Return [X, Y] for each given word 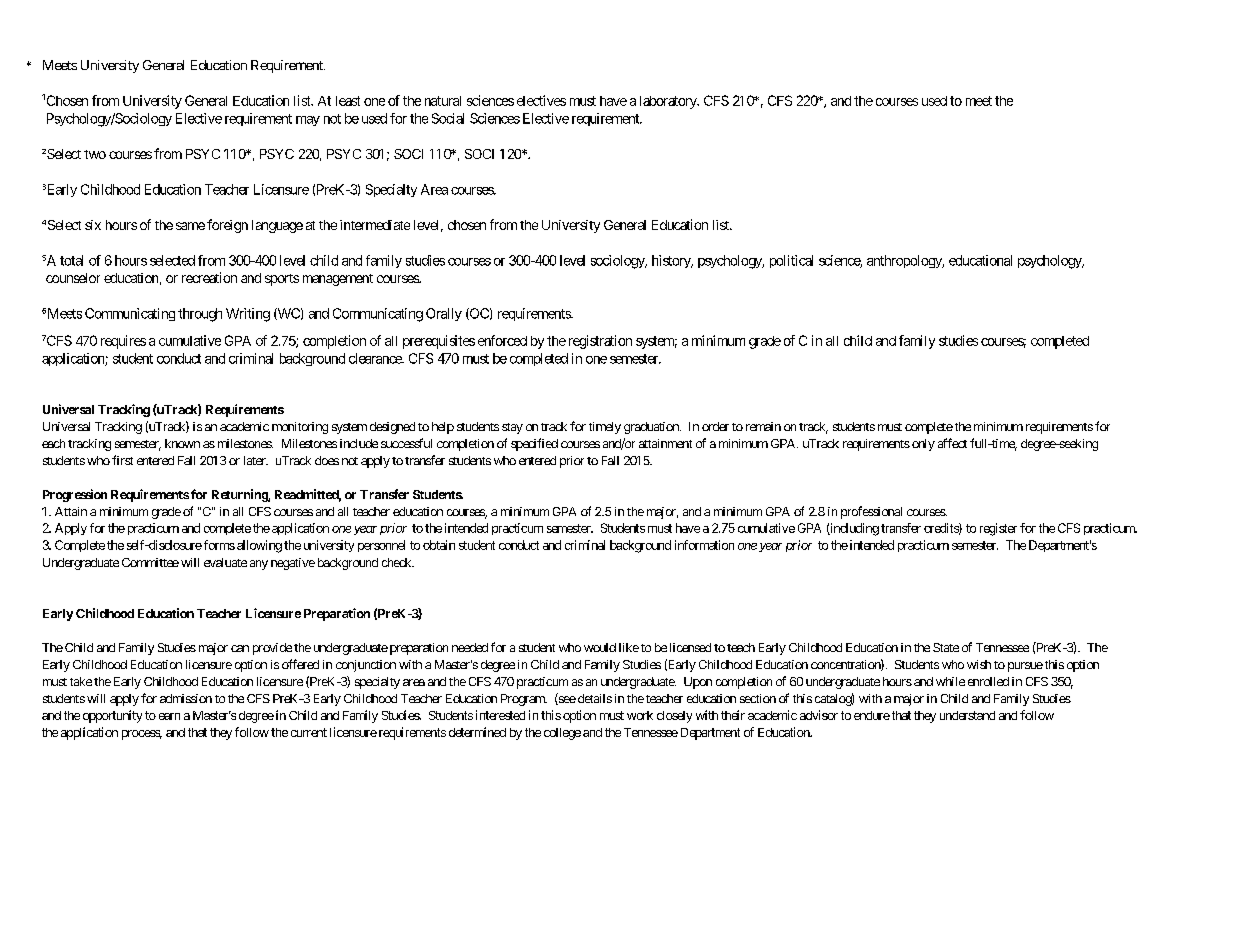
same [190, 226]
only [923, 445]
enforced [502, 340]
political [791, 261]
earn [169, 716]
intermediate [375, 225]
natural [443, 101]
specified [534, 444]
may [308, 121]
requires [123, 342]
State [946, 647]
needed [470, 647]
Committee [150, 562]
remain [763, 426]
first [122, 460]
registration [600, 342]
